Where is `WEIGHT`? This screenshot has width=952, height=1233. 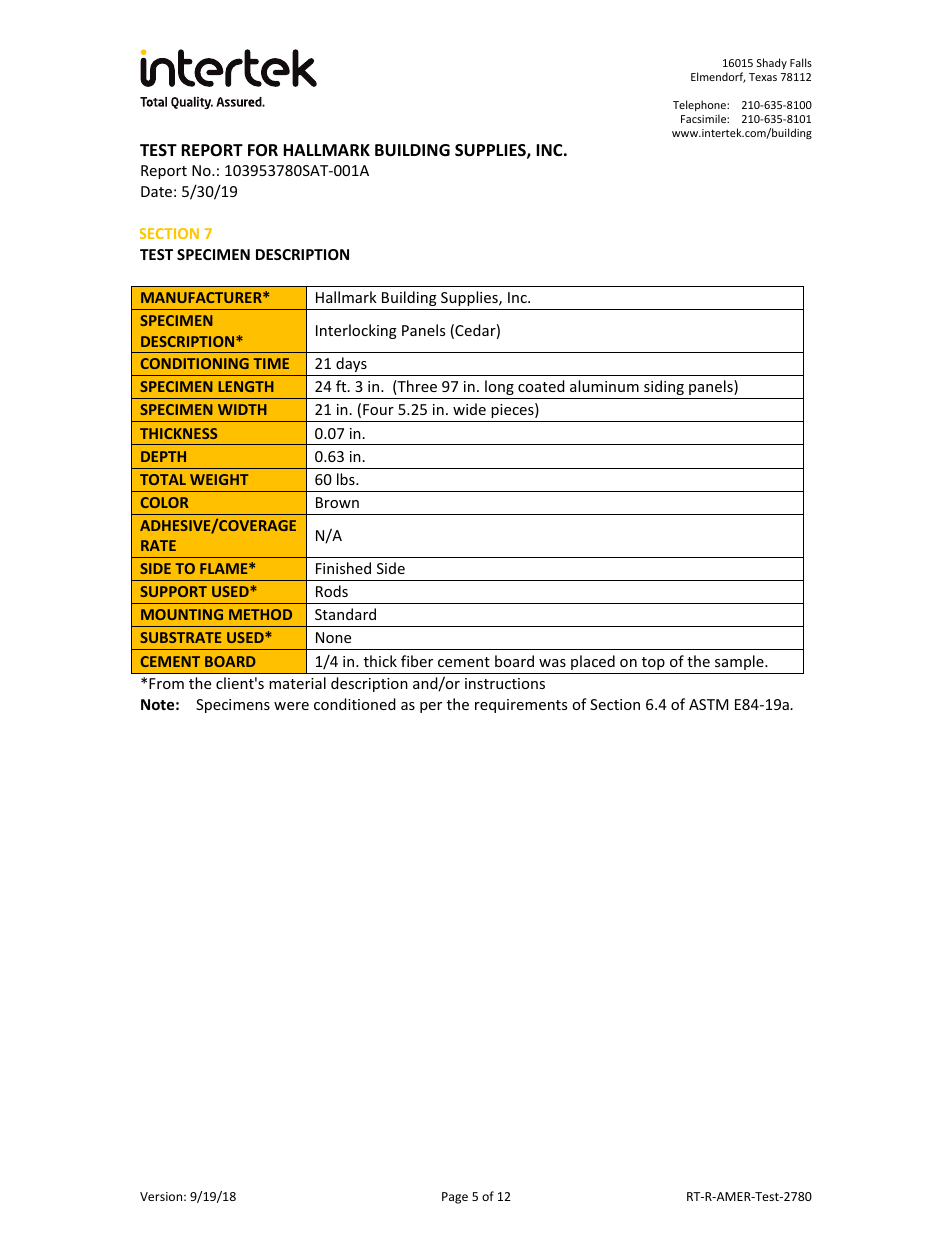 WEIGHT is located at coordinates (219, 479).
